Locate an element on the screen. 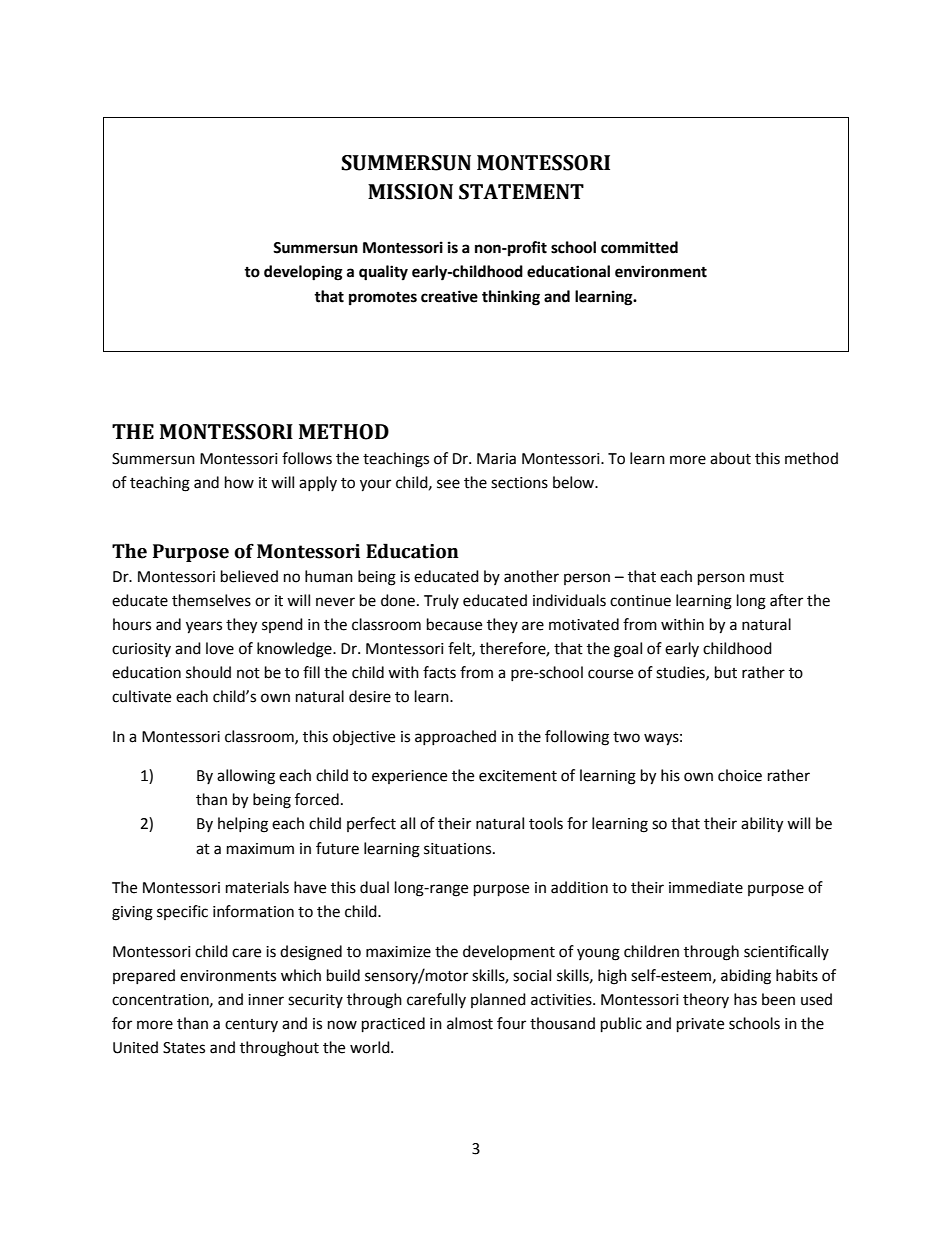  STATEMENT is located at coordinates (521, 192).
